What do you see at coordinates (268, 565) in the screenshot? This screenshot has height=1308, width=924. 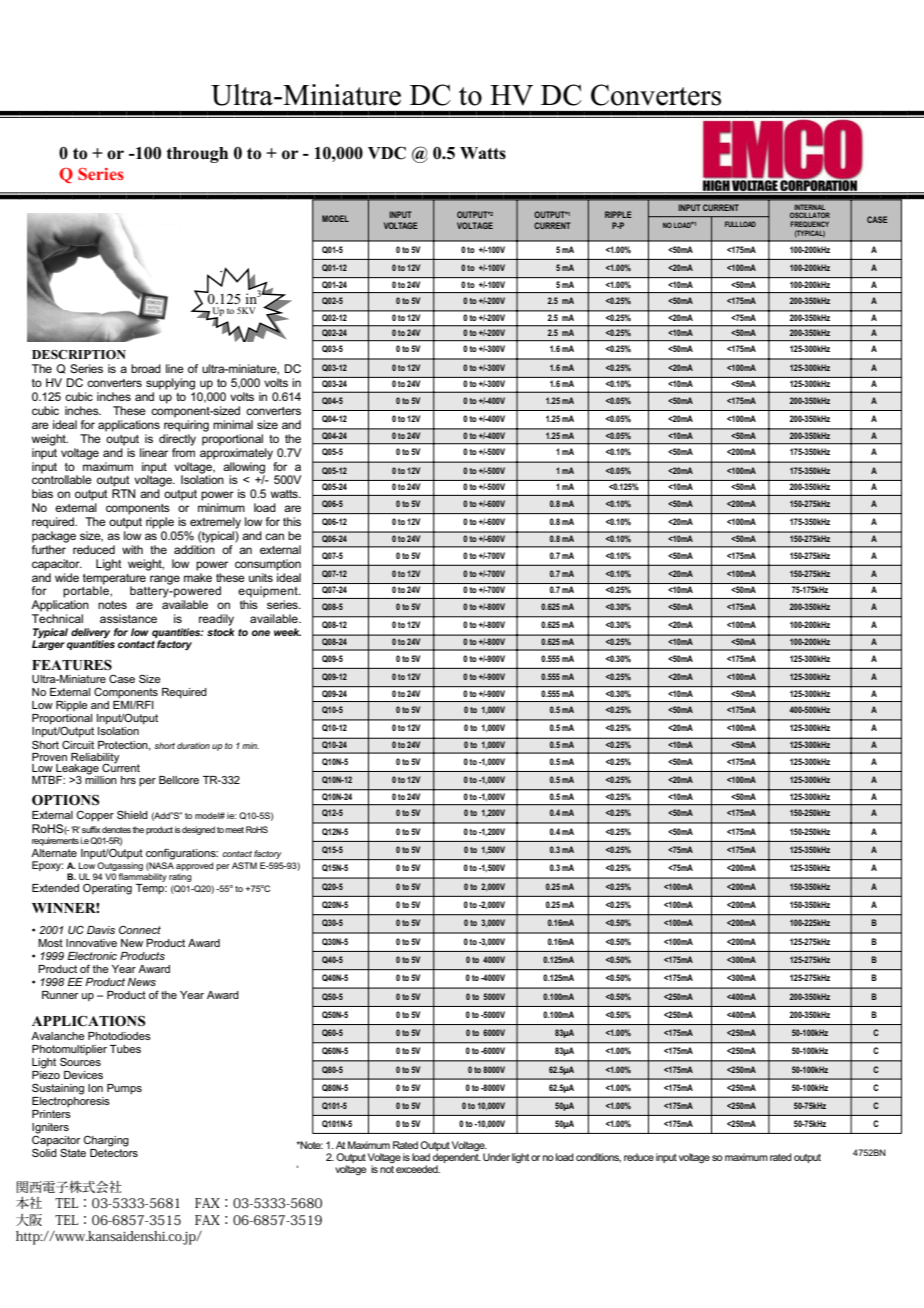 I see `consumption` at bounding box center [268, 565].
